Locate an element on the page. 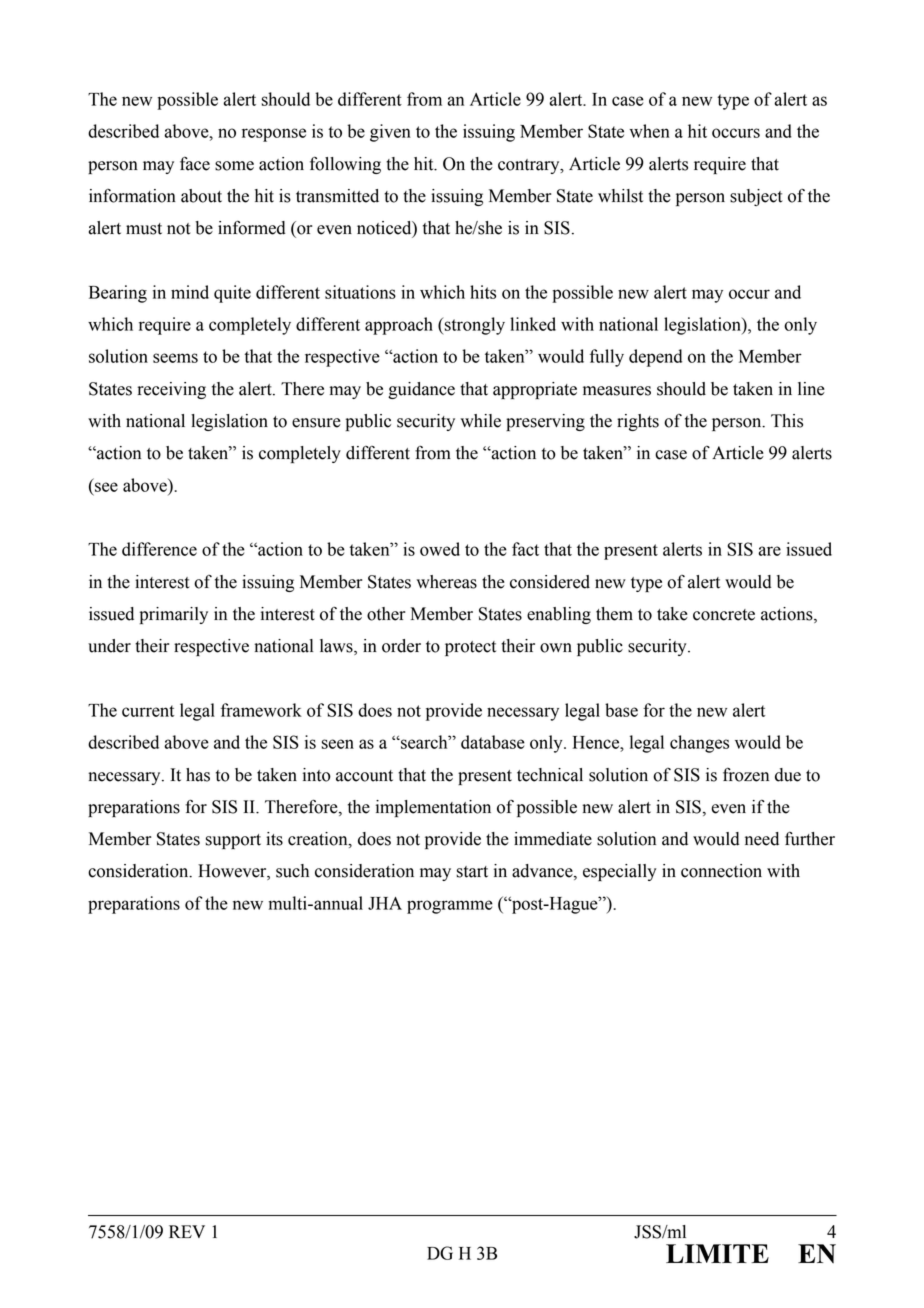 This image has width=924, height=1308. current is located at coordinates (148, 711).
